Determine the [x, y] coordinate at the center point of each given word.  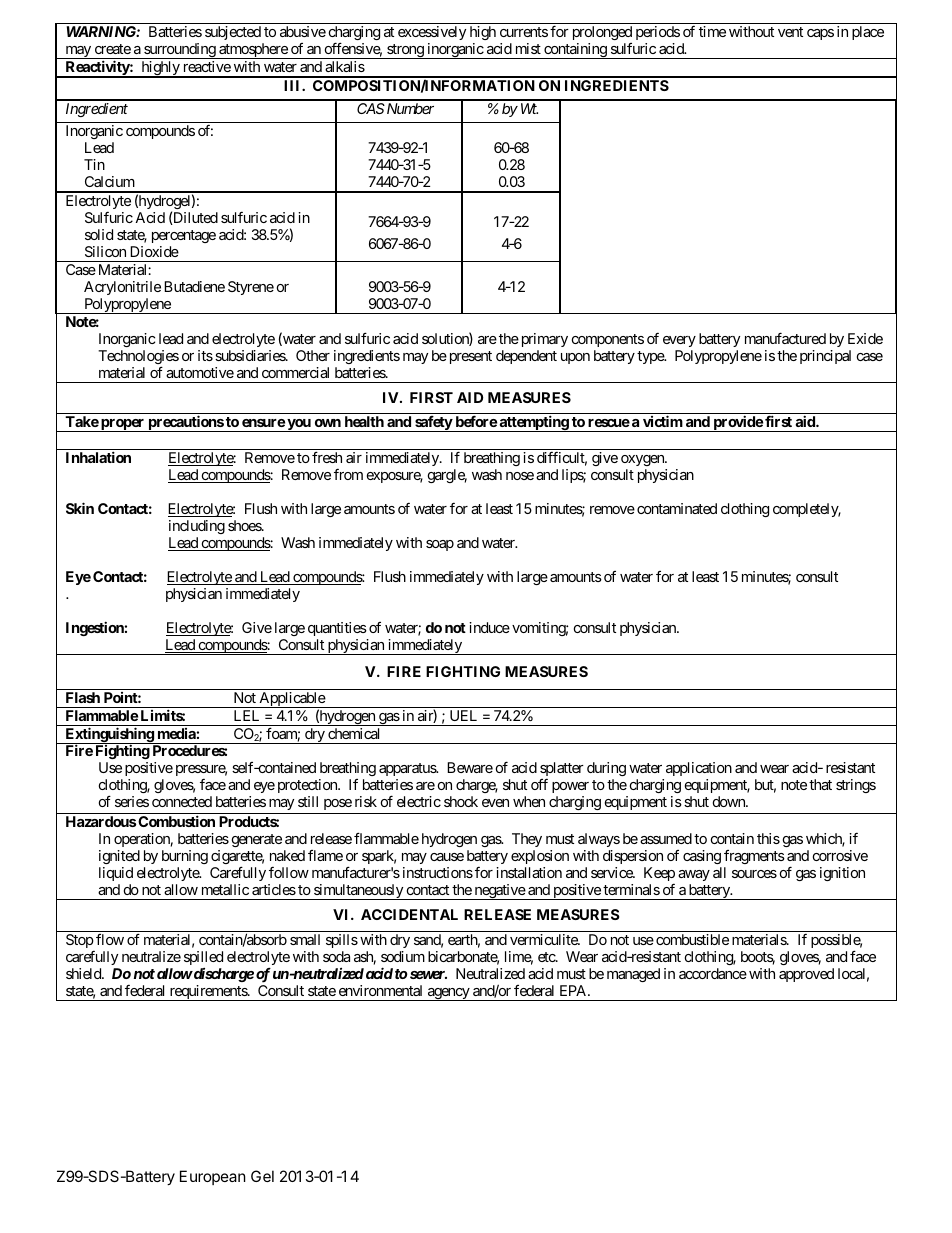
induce [489, 627]
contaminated [677, 508]
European [213, 1177]
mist [528, 48]
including [197, 527]
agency [448, 994]
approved [806, 975]
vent [790, 32]
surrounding [179, 51]
